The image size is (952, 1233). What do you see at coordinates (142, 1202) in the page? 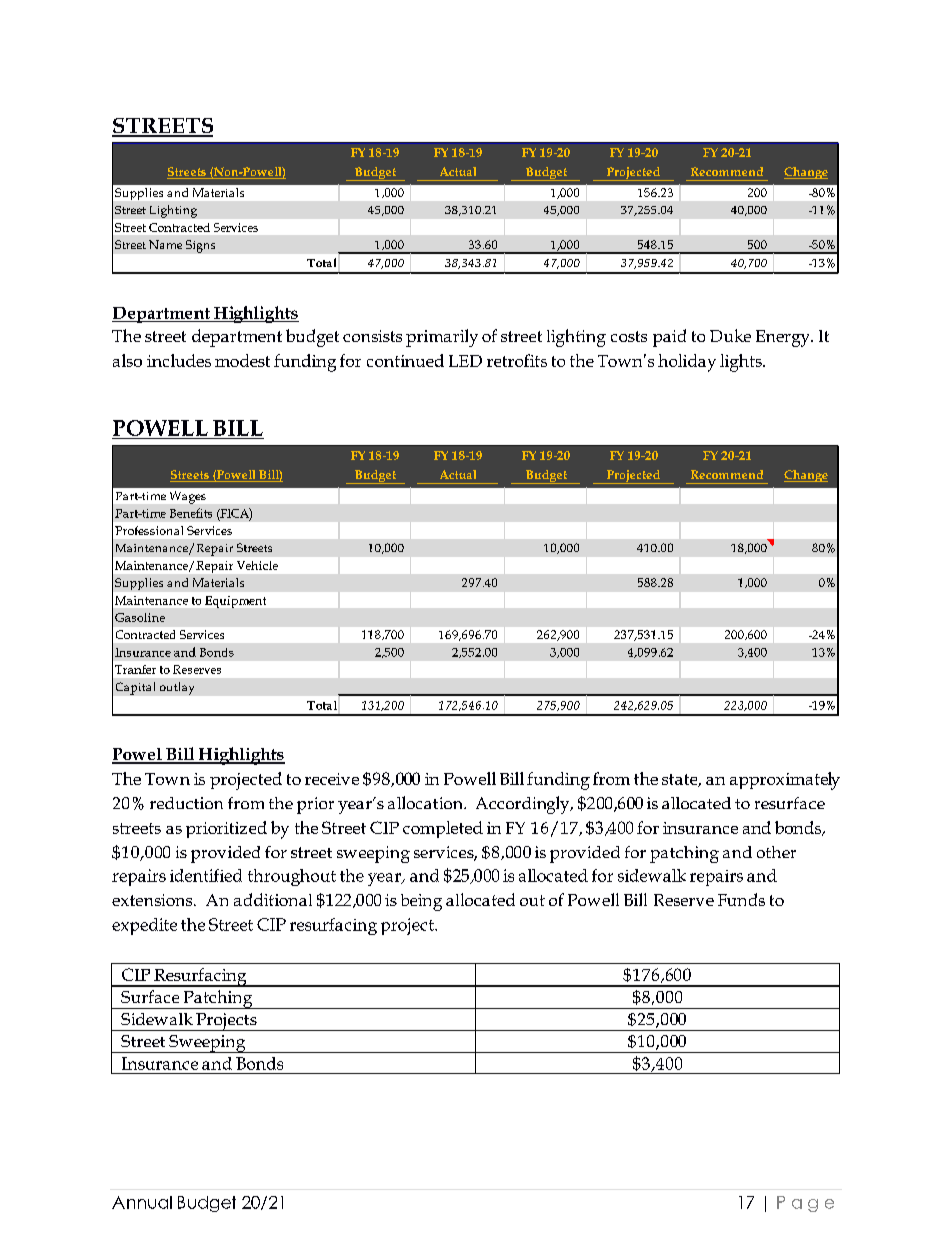
I see `Annual` at bounding box center [142, 1202].
